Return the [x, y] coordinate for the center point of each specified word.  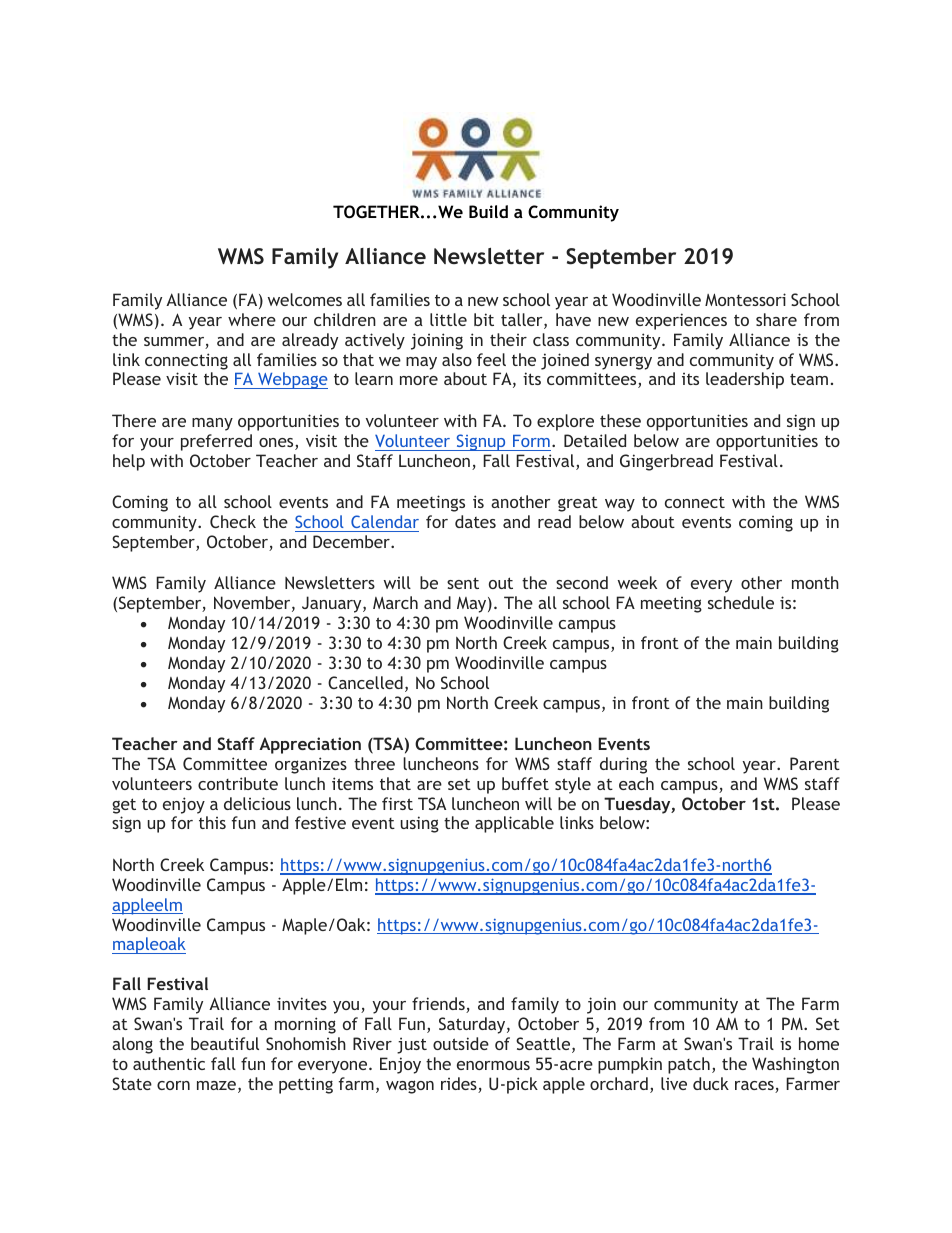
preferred [216, 442]
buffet [525, 783]
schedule [741, 602]
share [776, 319]
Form [531, 441]
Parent [815, 763]
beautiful [225, 1043]
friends [439, 1005]
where [252, 319]
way [620, 505]
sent [463, 583]
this [212, 822]
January [333, 604]
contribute [238, 783]
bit [484, 319]
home [819, 1043]
